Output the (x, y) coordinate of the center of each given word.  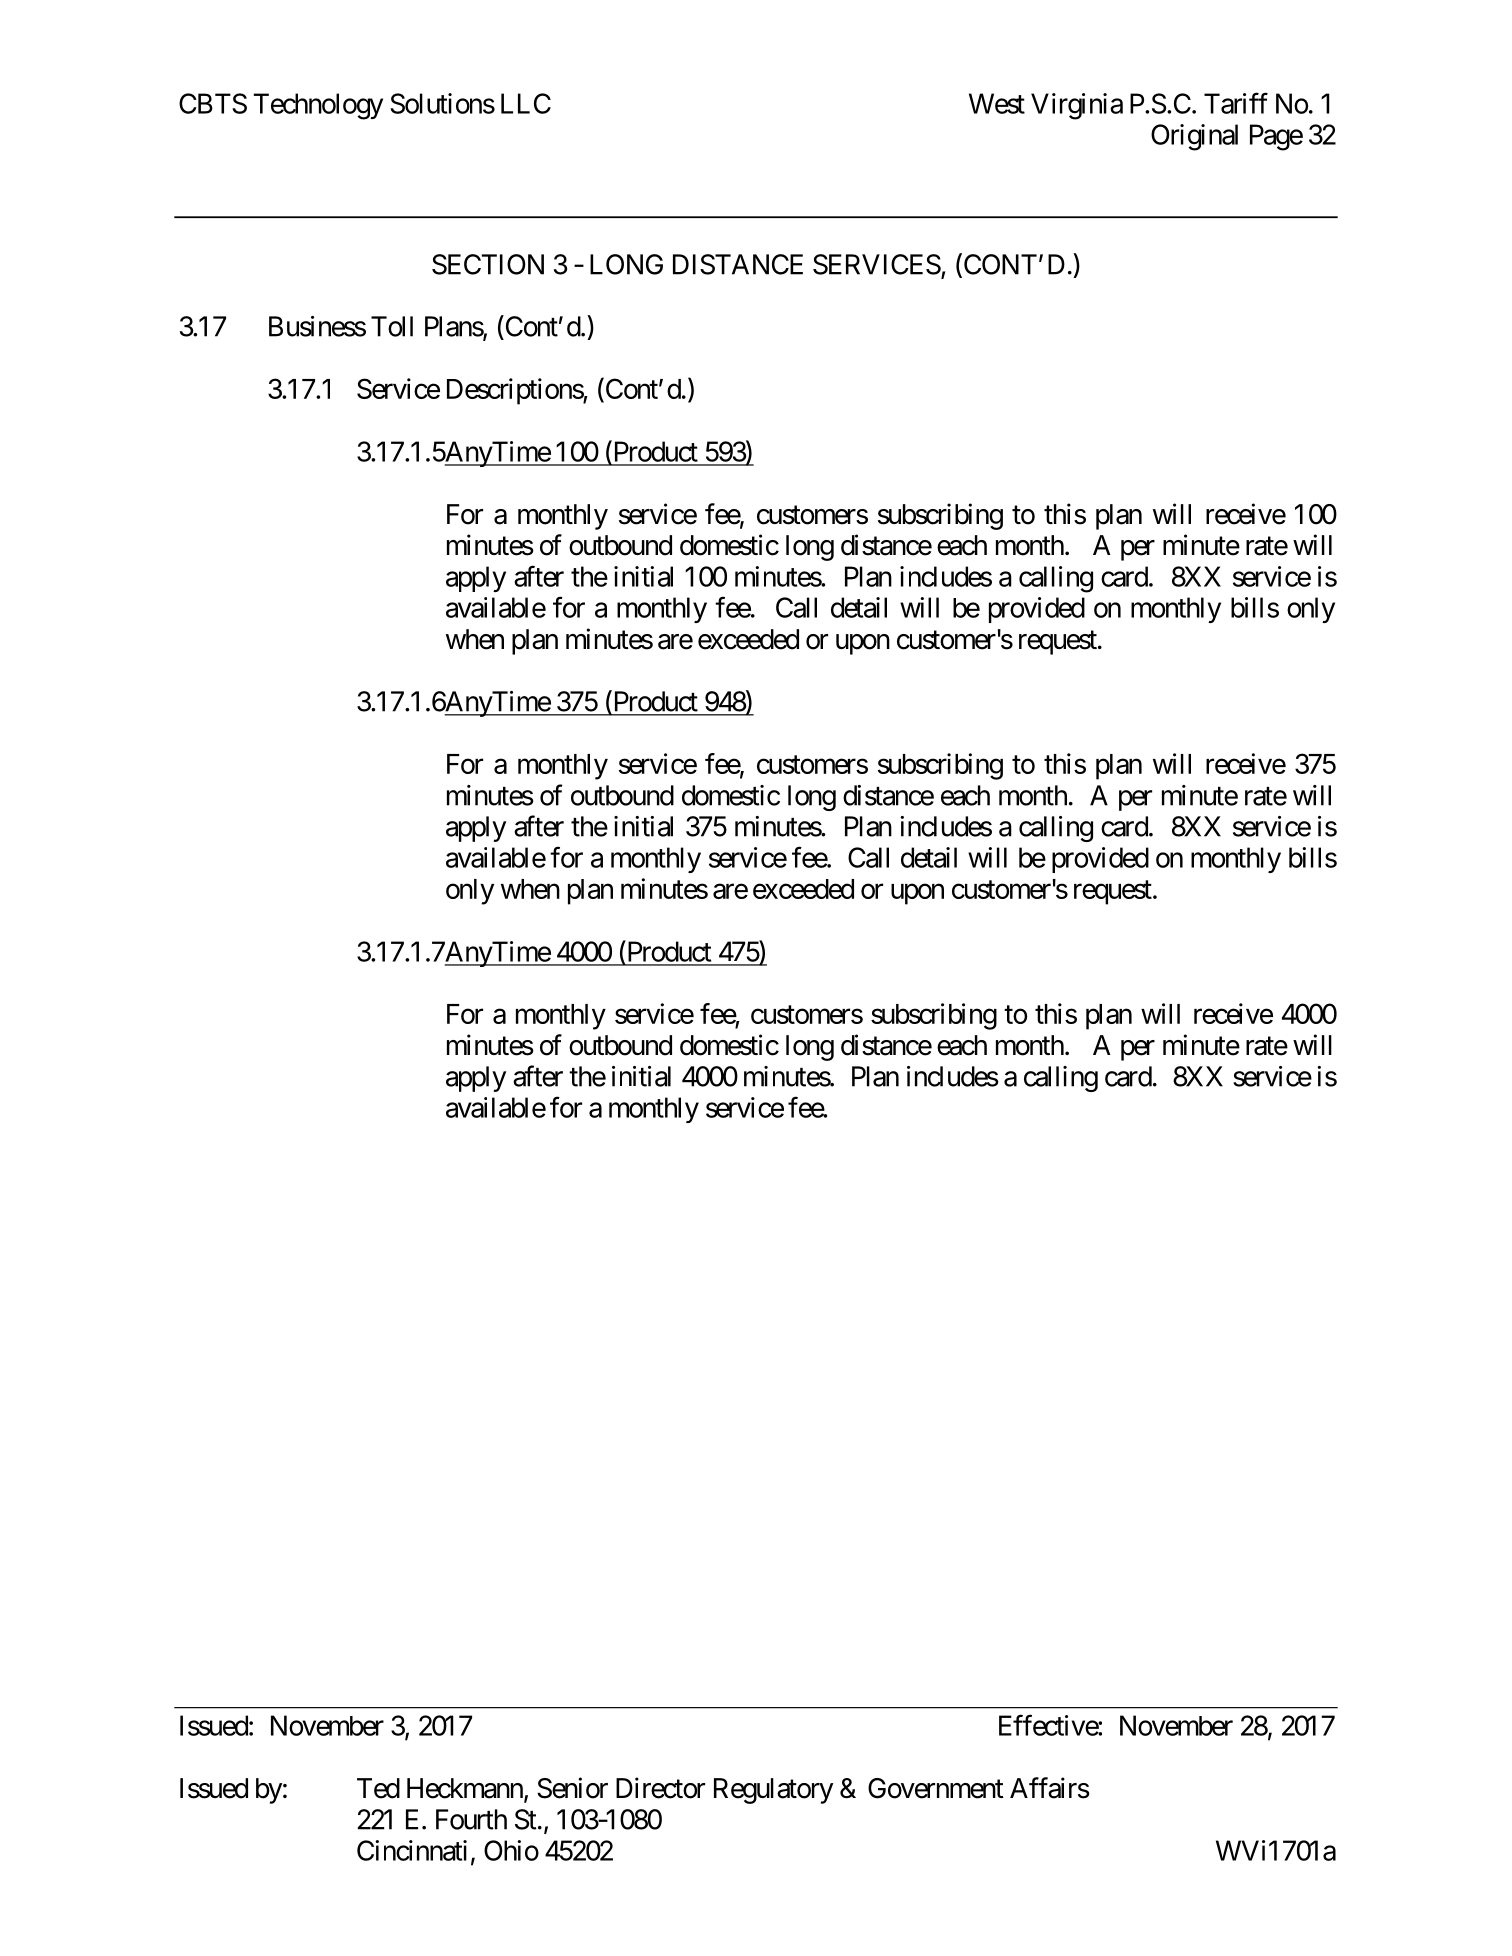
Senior (572, 1788)
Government (936, 1788)
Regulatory (773, 1791)
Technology (318, 106)
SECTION (488, 264)
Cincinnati (412, 1850)
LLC (526, 103)
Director (660, 1788)
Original (1194, 137)
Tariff (1236, 103)
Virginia (1077, 106)
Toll (392, 326)
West (997, 103)
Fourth (471, 1819)
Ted (378, 1788)
